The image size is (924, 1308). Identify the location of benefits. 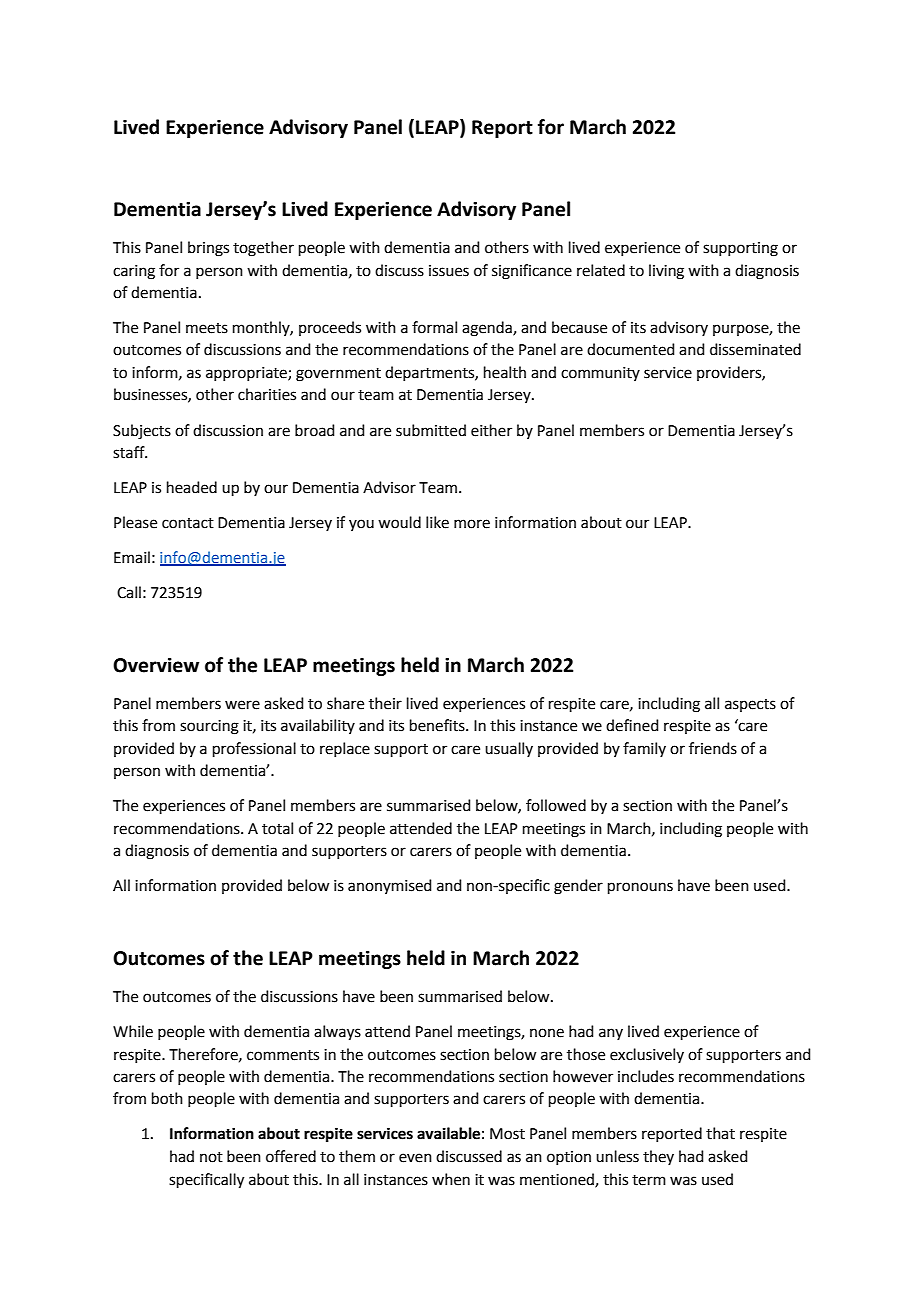
(438, 725).
